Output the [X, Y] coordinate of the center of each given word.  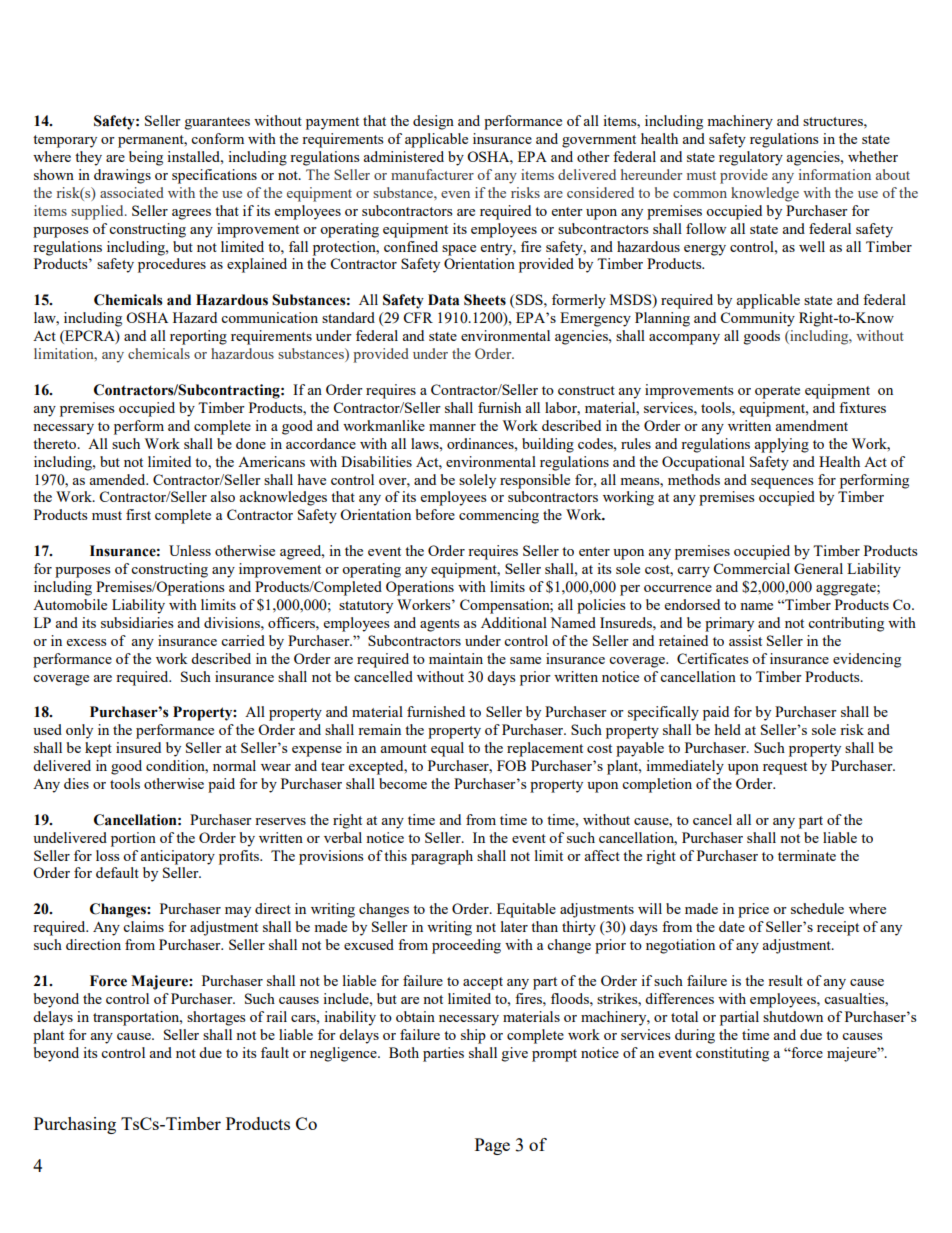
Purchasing [75, 1125]
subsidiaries [137, 622]
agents [439, 625]
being [146, 158]
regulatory [751, 158]
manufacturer [432, 174]
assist [745, 640]
